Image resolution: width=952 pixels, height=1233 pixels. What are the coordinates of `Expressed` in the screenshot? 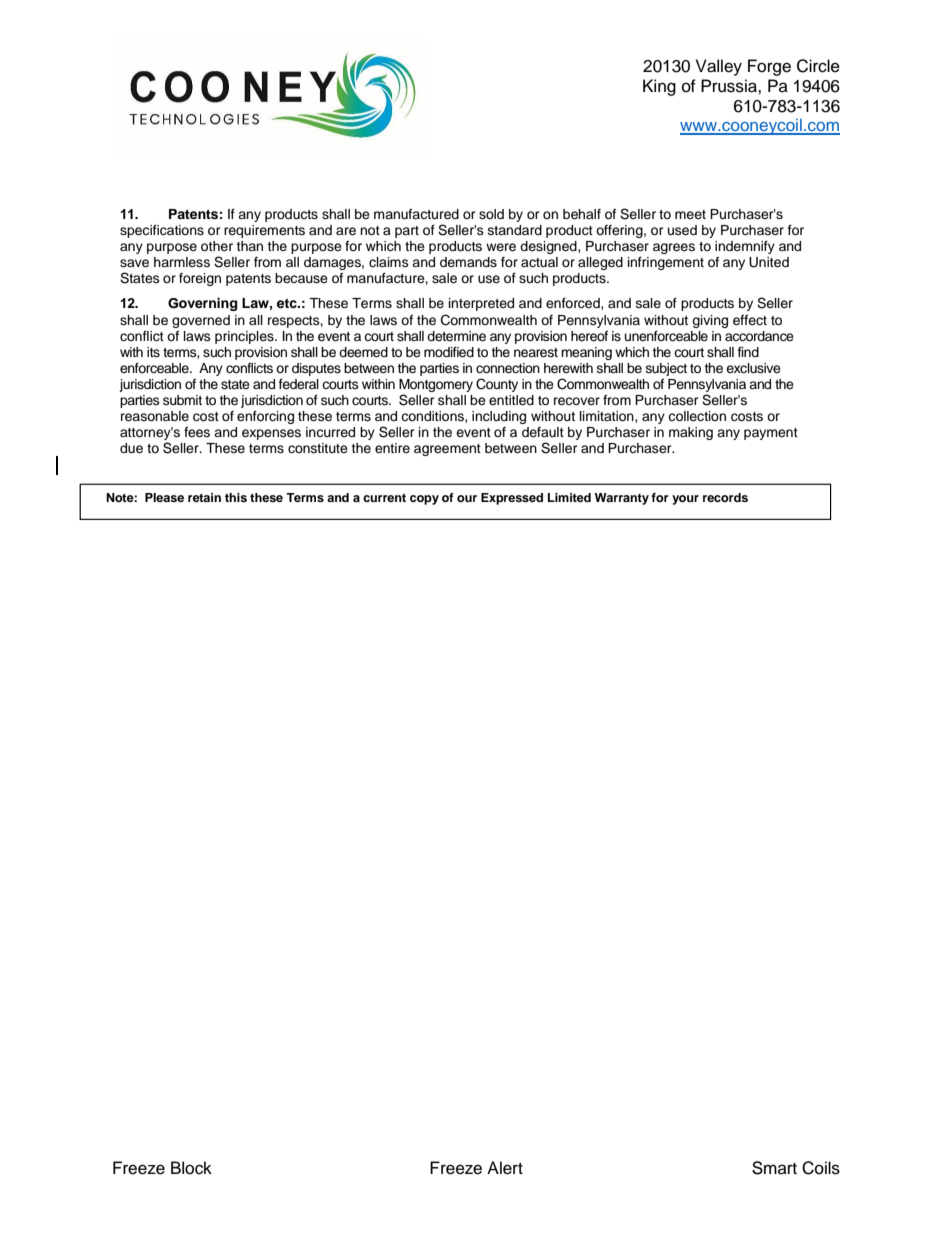 It's located at (512, 499).
